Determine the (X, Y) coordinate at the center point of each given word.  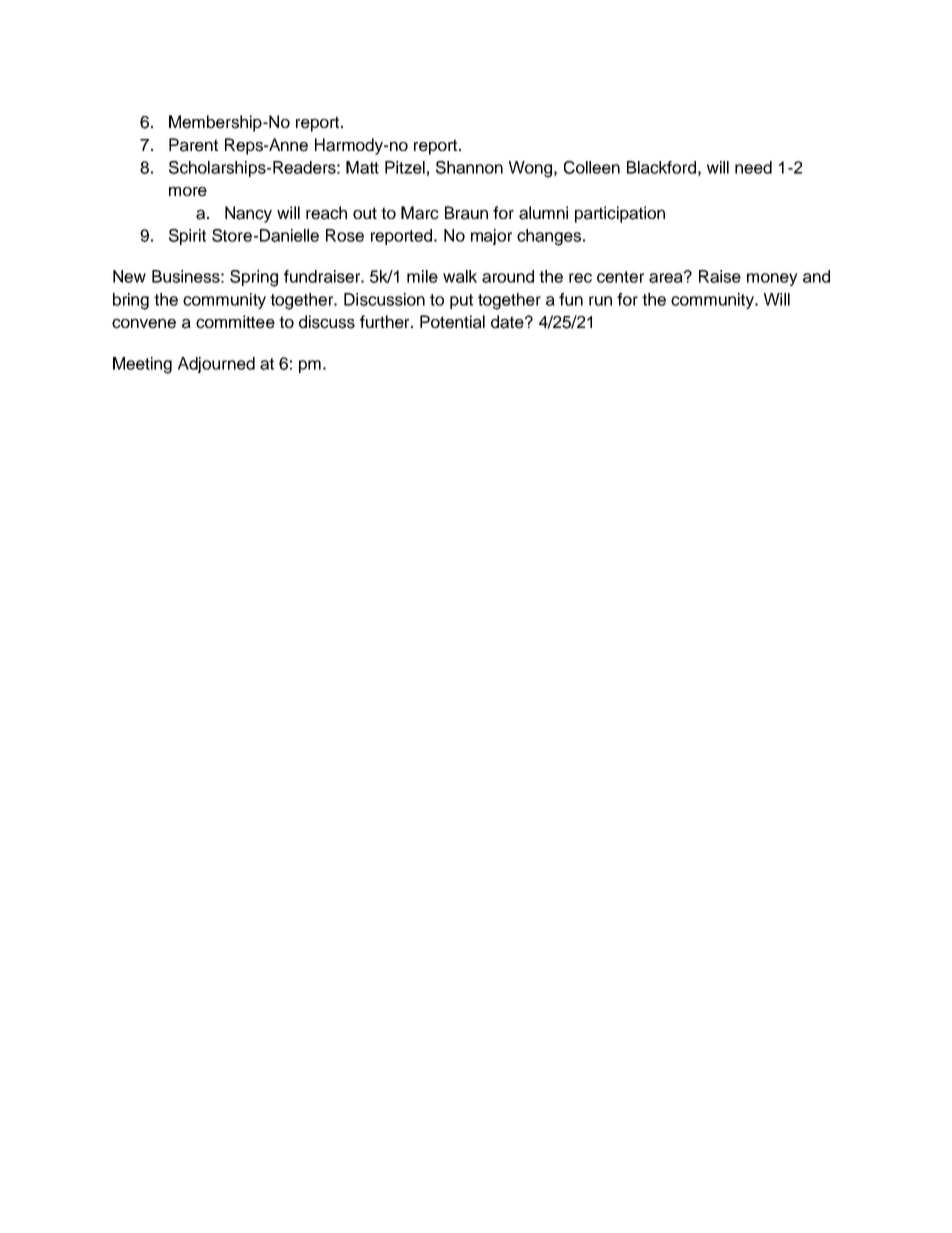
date (508, 322)
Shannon (469, 167)
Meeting (142, 365)
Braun (466, 213)
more (188, 192)
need (753, 167)
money (772, 279)
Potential (452, 322)
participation (620, 214)
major (491, 237)
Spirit (187, 237)
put (461, 301)
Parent (193, 145)
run (600, 301)
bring (131, 301)
